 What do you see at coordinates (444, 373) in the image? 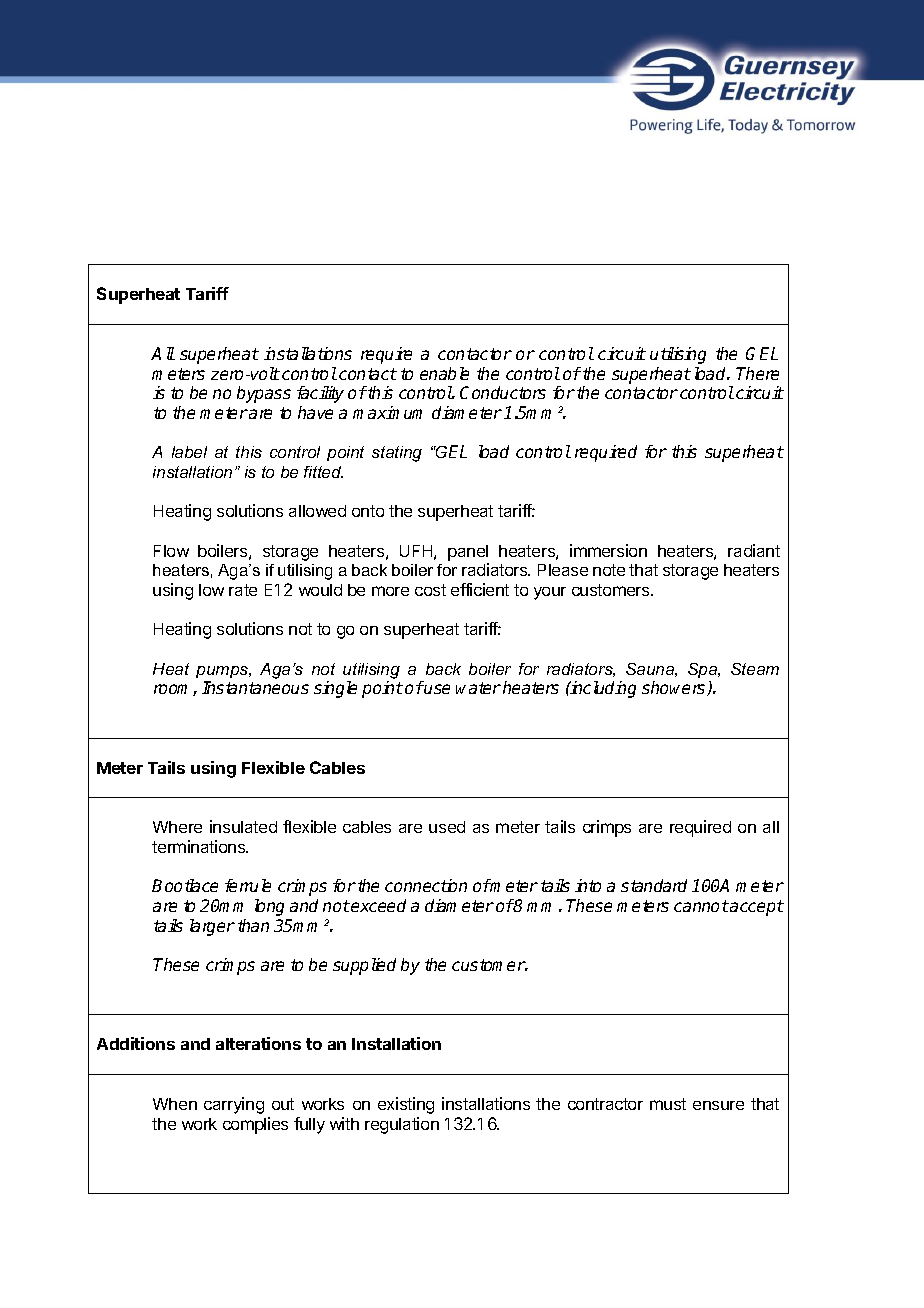
I see `enable` at bounding box center [444, 373].
